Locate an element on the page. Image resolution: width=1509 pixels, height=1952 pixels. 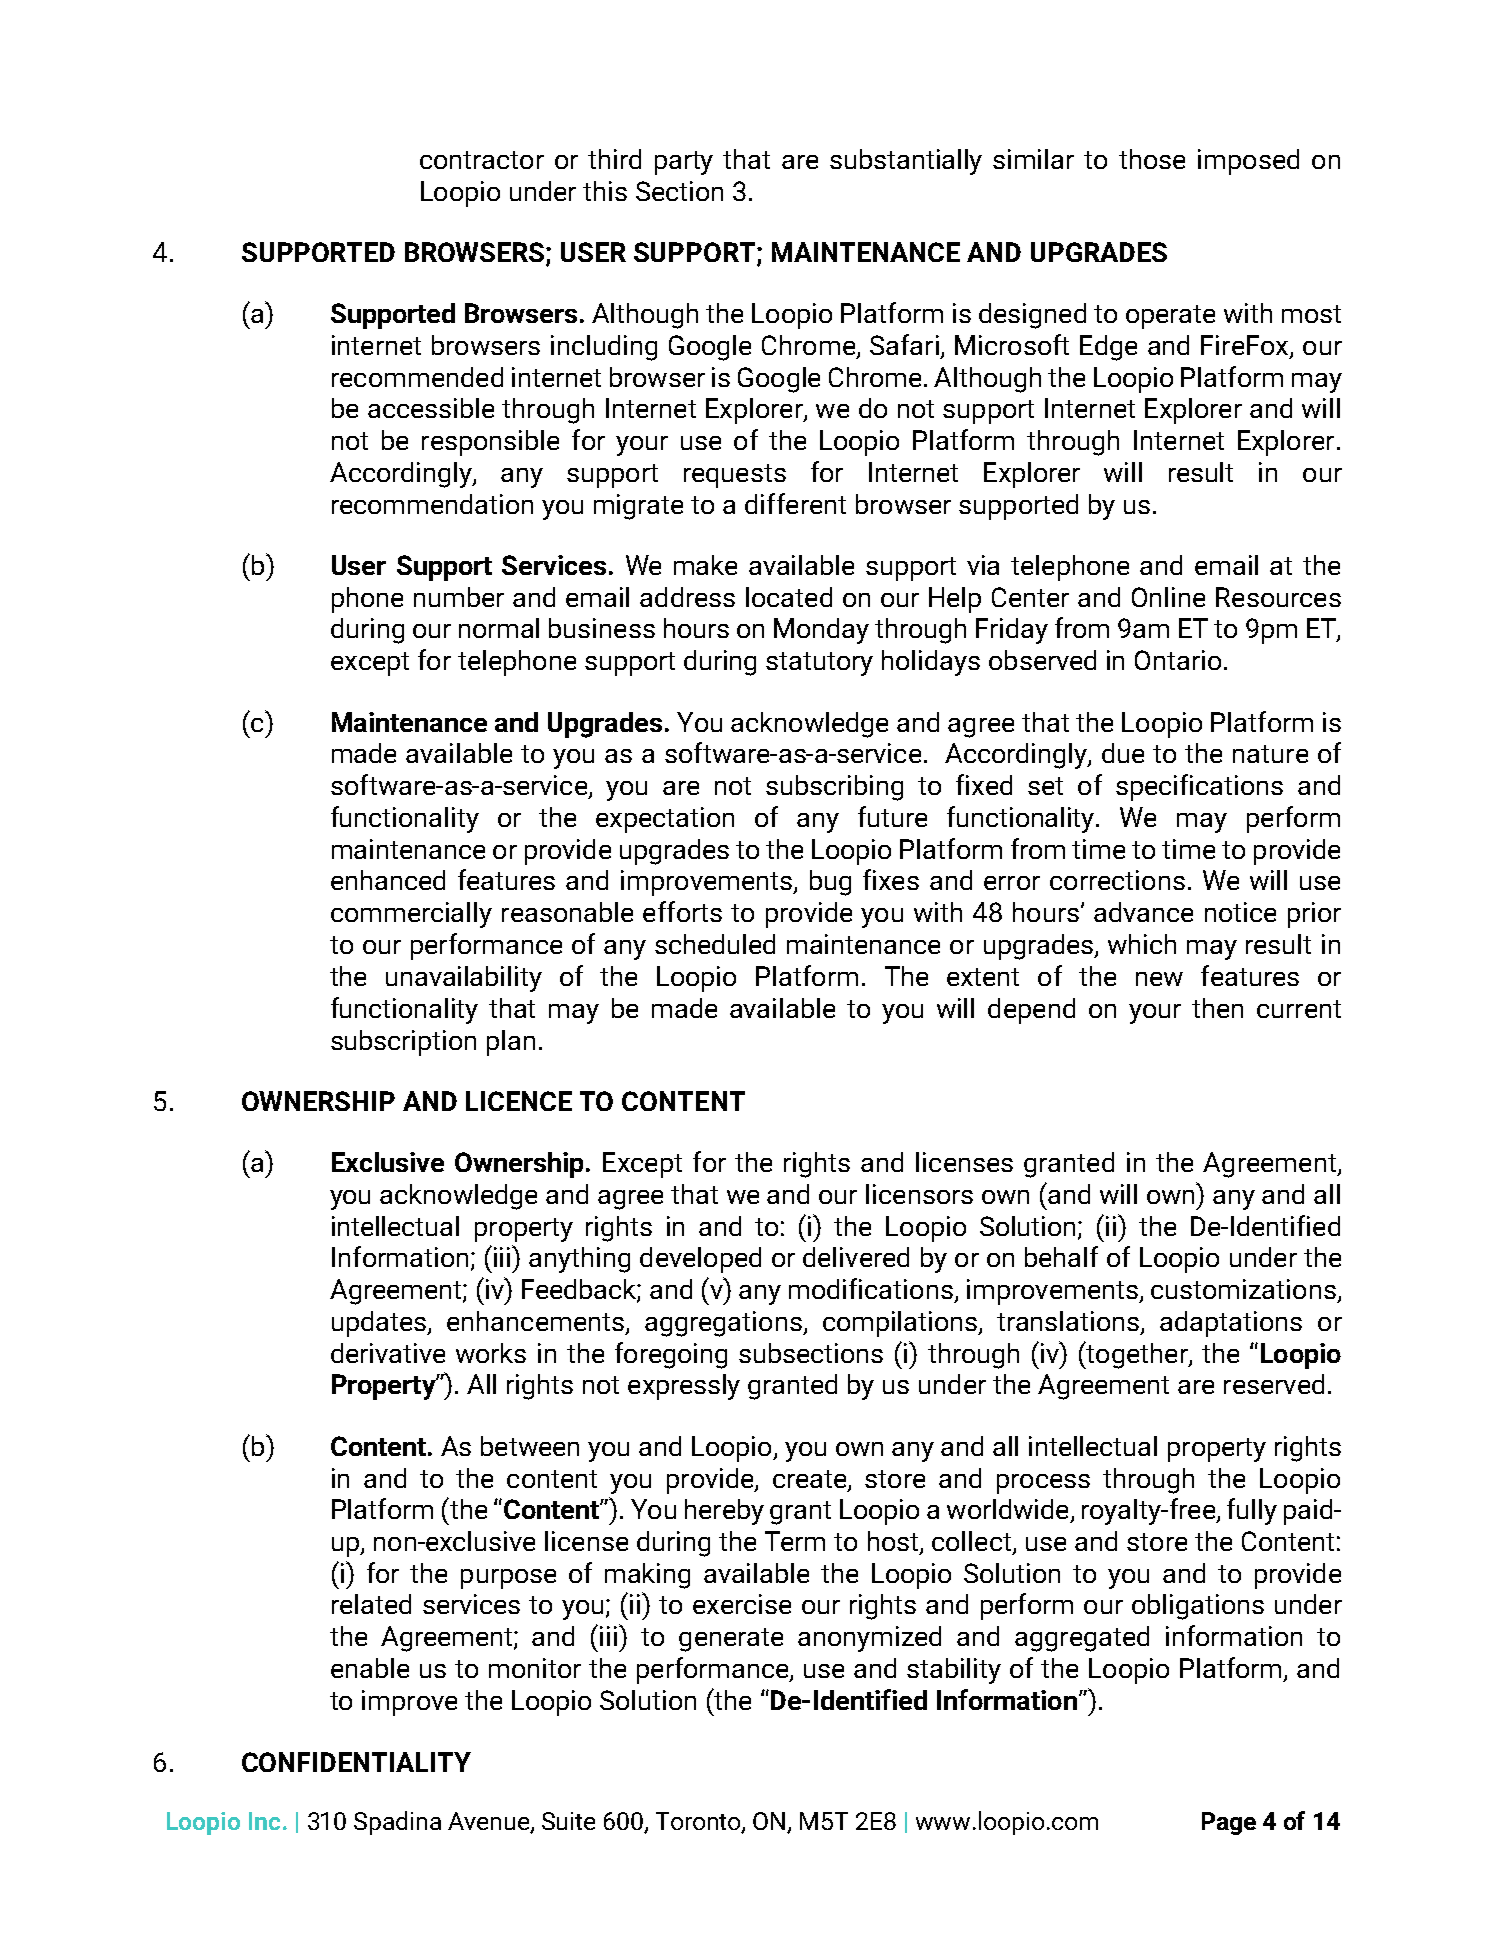
specifications is located at coordinates (1199, 787).
